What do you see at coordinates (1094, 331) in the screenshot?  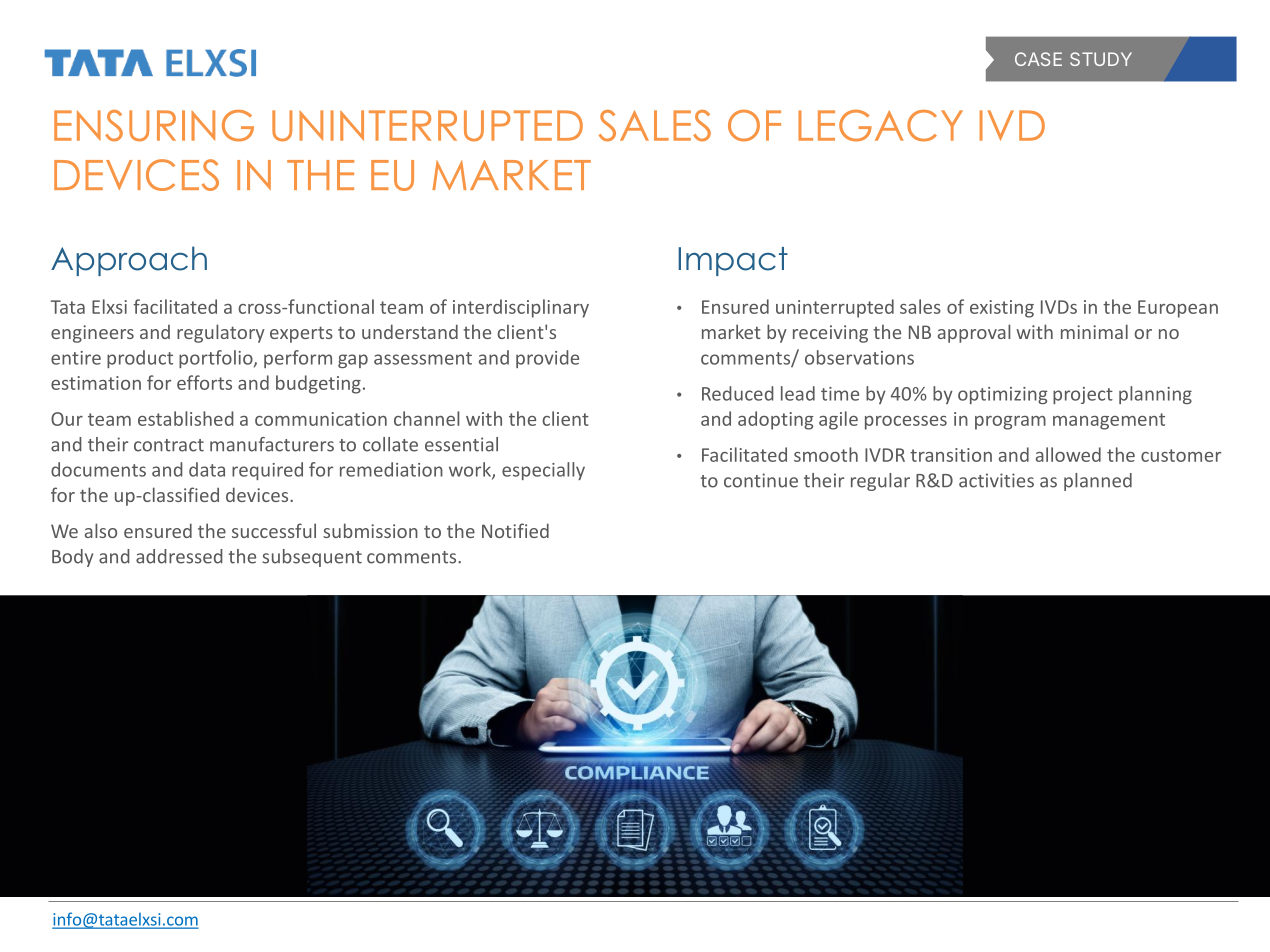 I see `minimal` at bounding box center [1094, 331].
